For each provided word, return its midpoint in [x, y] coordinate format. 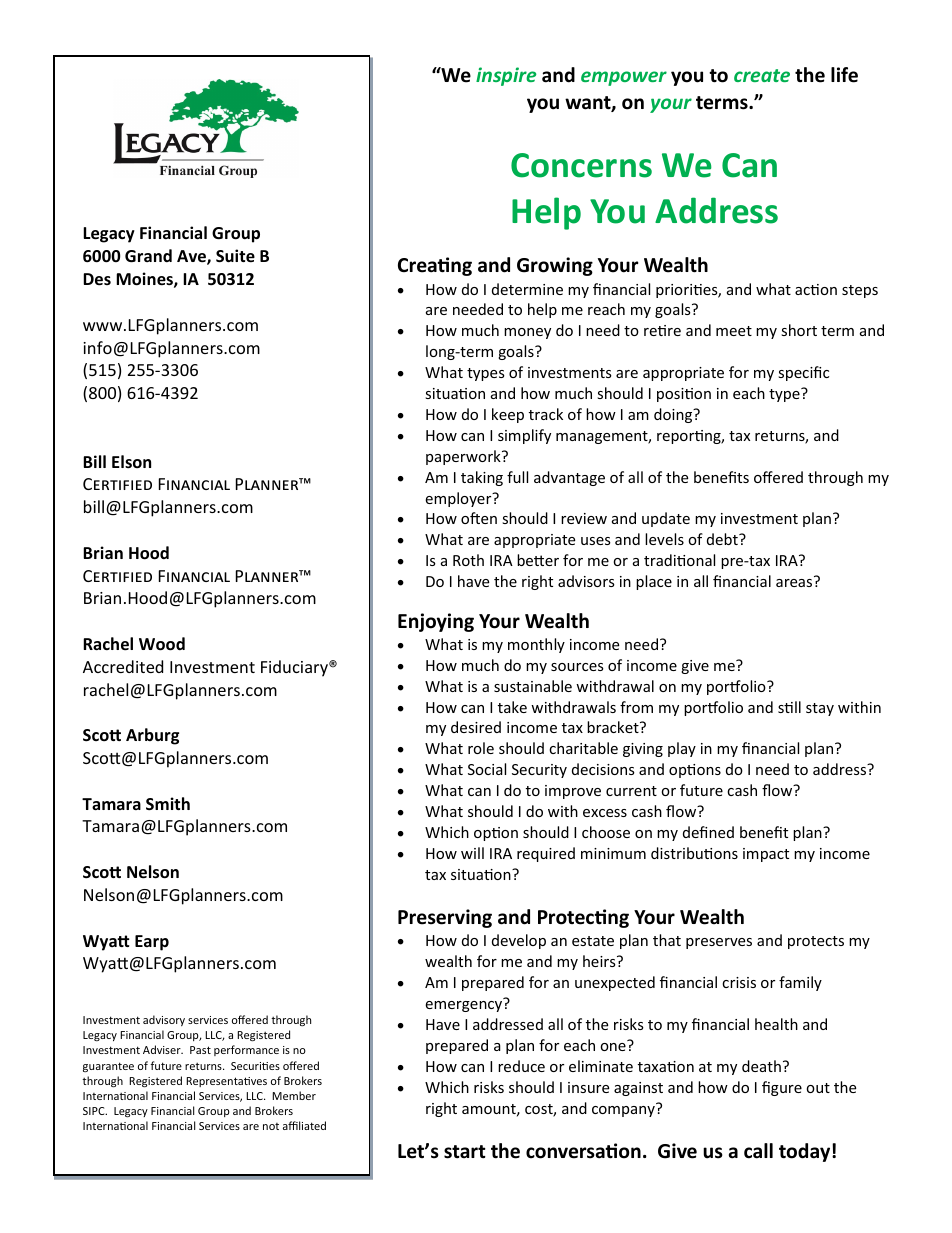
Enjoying [436, 622]
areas [794, 583]
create [762, 75]
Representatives [226, 1082]
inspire [506, 76]
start [465, 1152]
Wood [162, 644]
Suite [235, 256]
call [758, 1151]
